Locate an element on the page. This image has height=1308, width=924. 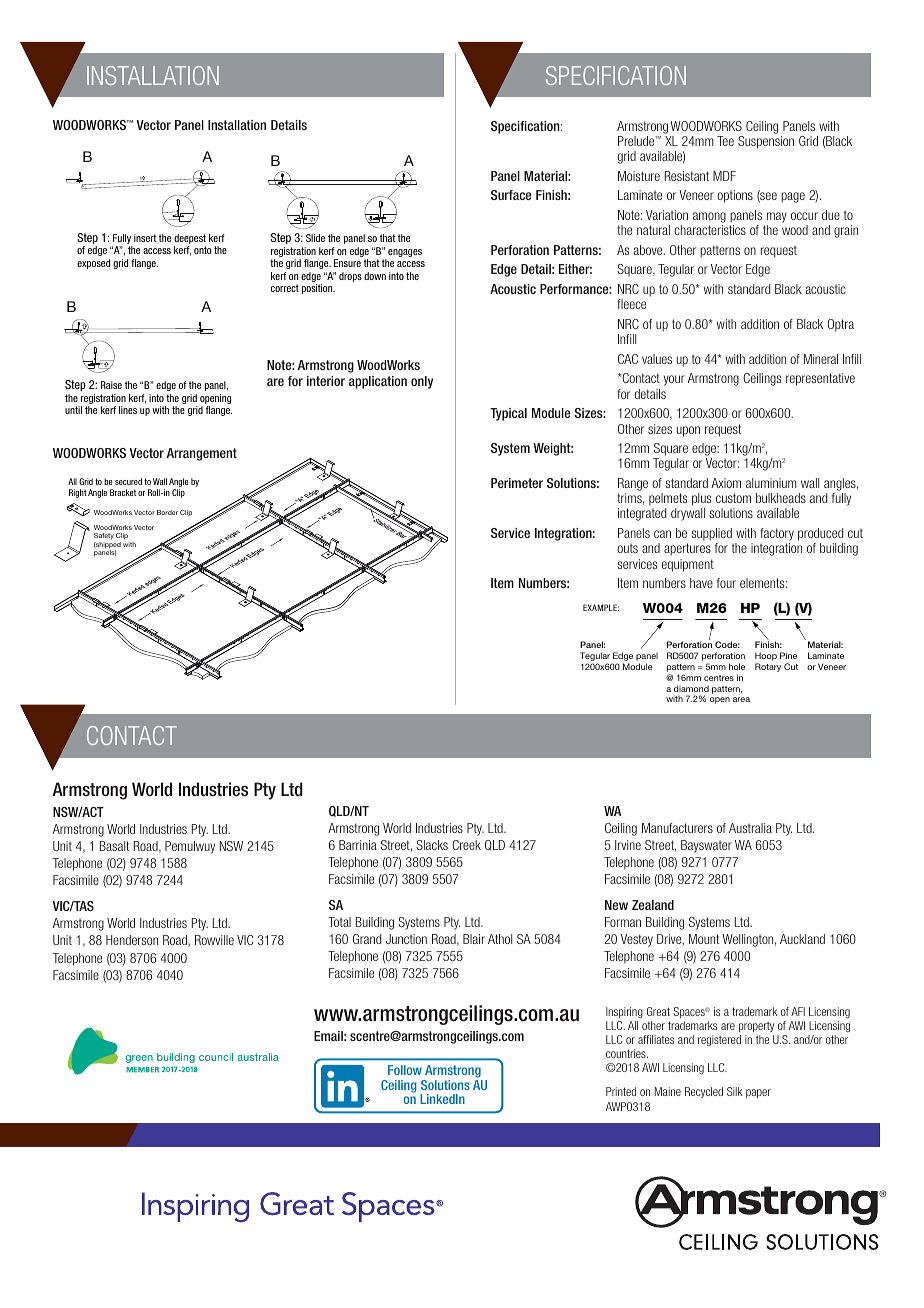
Raise is located at coordinates (111, 385).
